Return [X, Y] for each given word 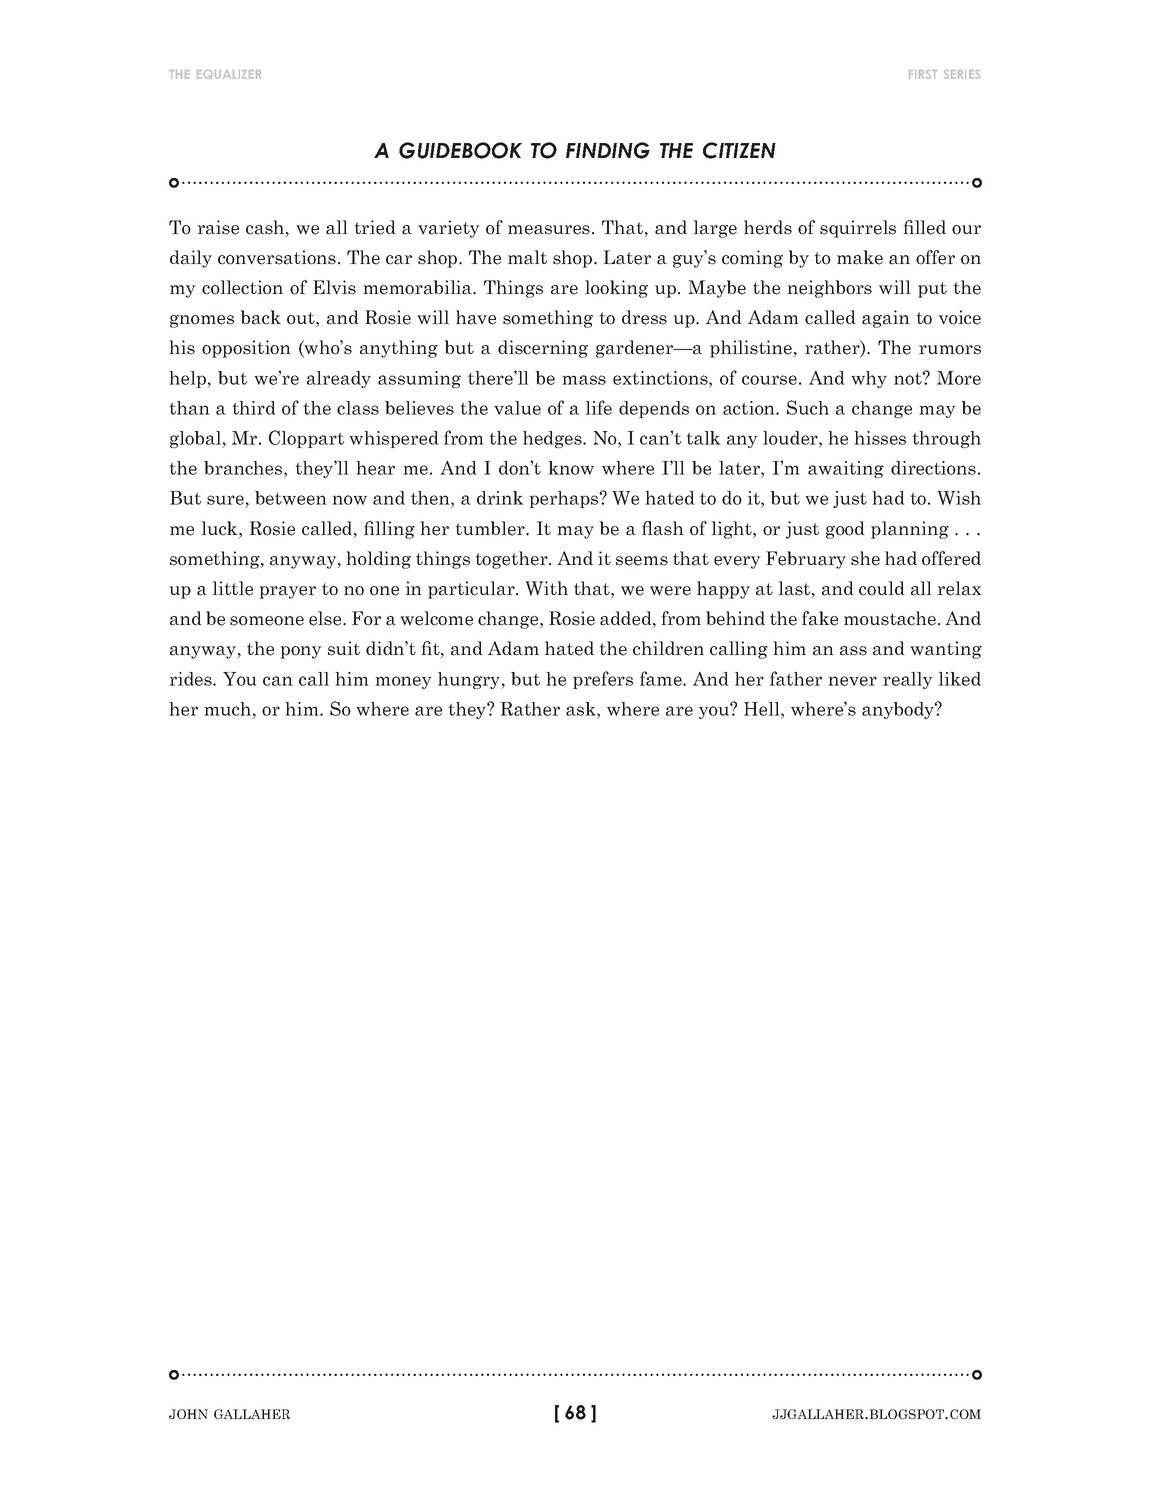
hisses [880, 438]
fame [662, 678]
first [923, 74]
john [188, 1414]
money [403, 682]
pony [301, 652]
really [908, 680]
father [796, 678]
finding [608, 150]
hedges [553, 439]
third [254, 408]
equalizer [229, 74]
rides [191, 679]
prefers [603, 680]
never [852, 681]
